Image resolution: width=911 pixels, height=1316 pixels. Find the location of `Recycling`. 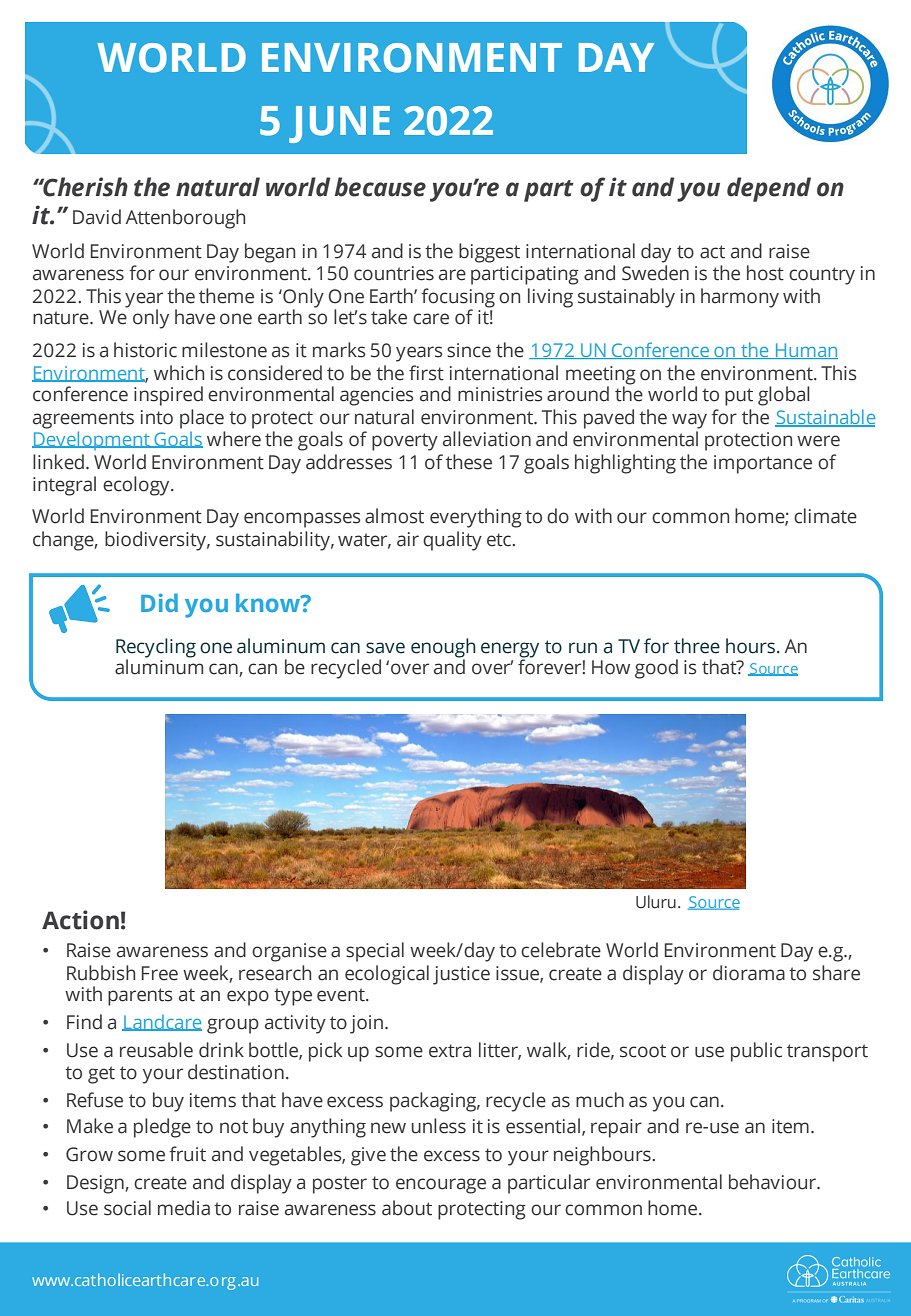

Recycling is located at coordinates (156, 649).
